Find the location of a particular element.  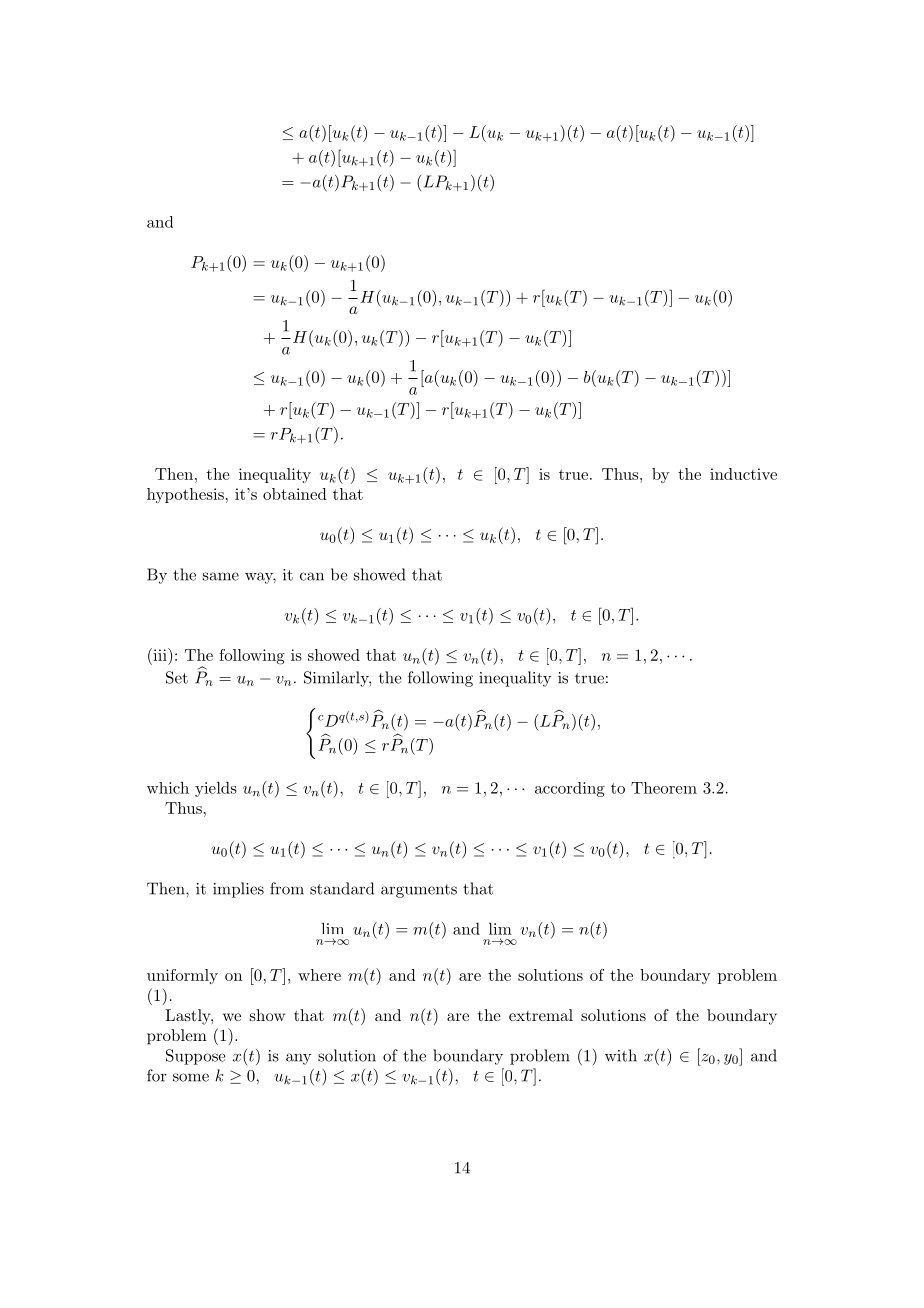

Suppose is located at coordinates (196, 1057).
